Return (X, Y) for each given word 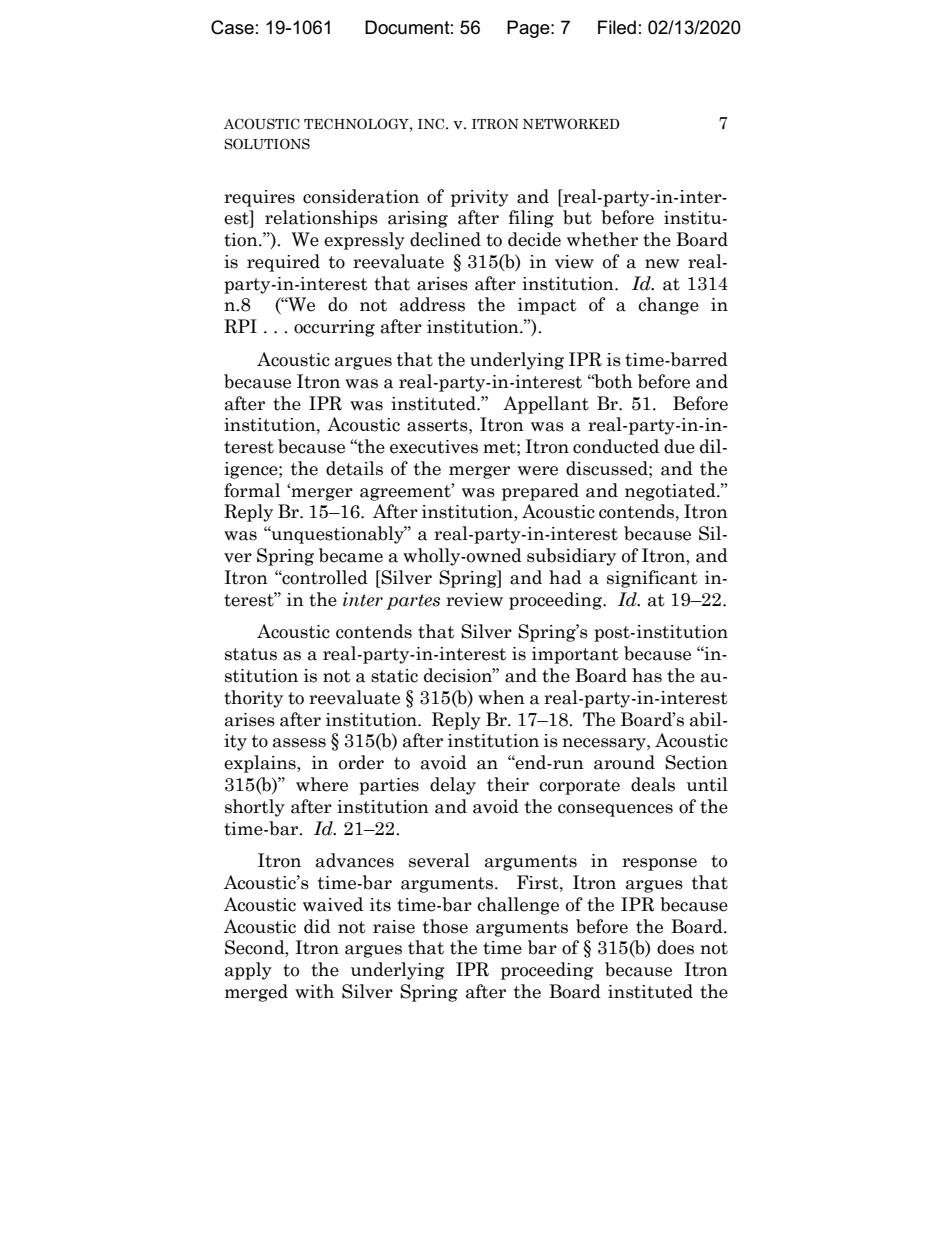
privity (480, 198)
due (679, 446)
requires (259, 198)
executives (434, 447)
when (501, 697)
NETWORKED (571, 124)
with (314, 991)
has (647, 675)
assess (299, 743)
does (675, 947)
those (445, 926)
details (354, 468)
